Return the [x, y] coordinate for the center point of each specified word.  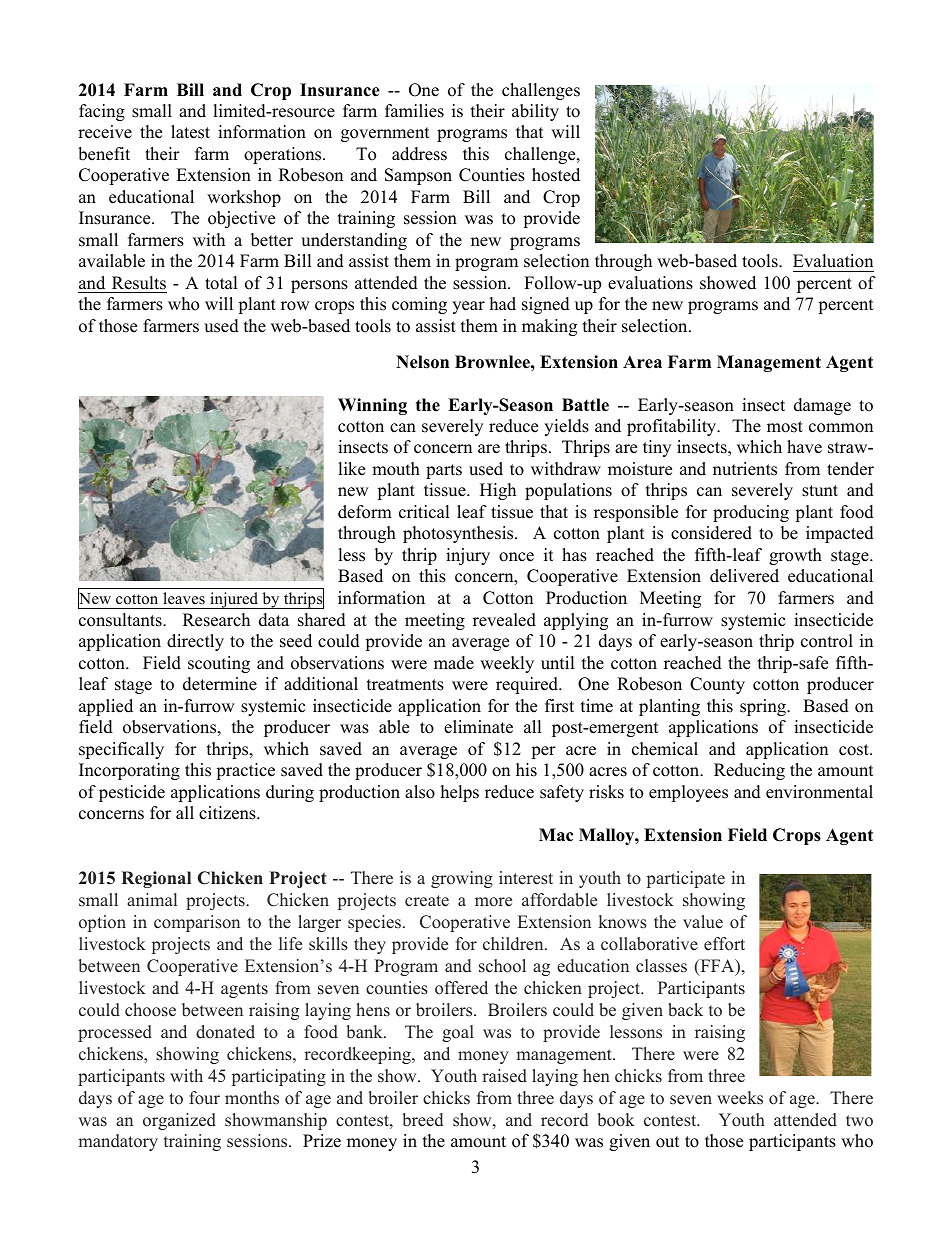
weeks [740, 1098]
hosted [556, 175]
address [419, 154]
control [827, 641]
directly [195, 642]
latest [190, 132]
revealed [504, 620]
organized [179, 1121]
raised [504, 1076]
